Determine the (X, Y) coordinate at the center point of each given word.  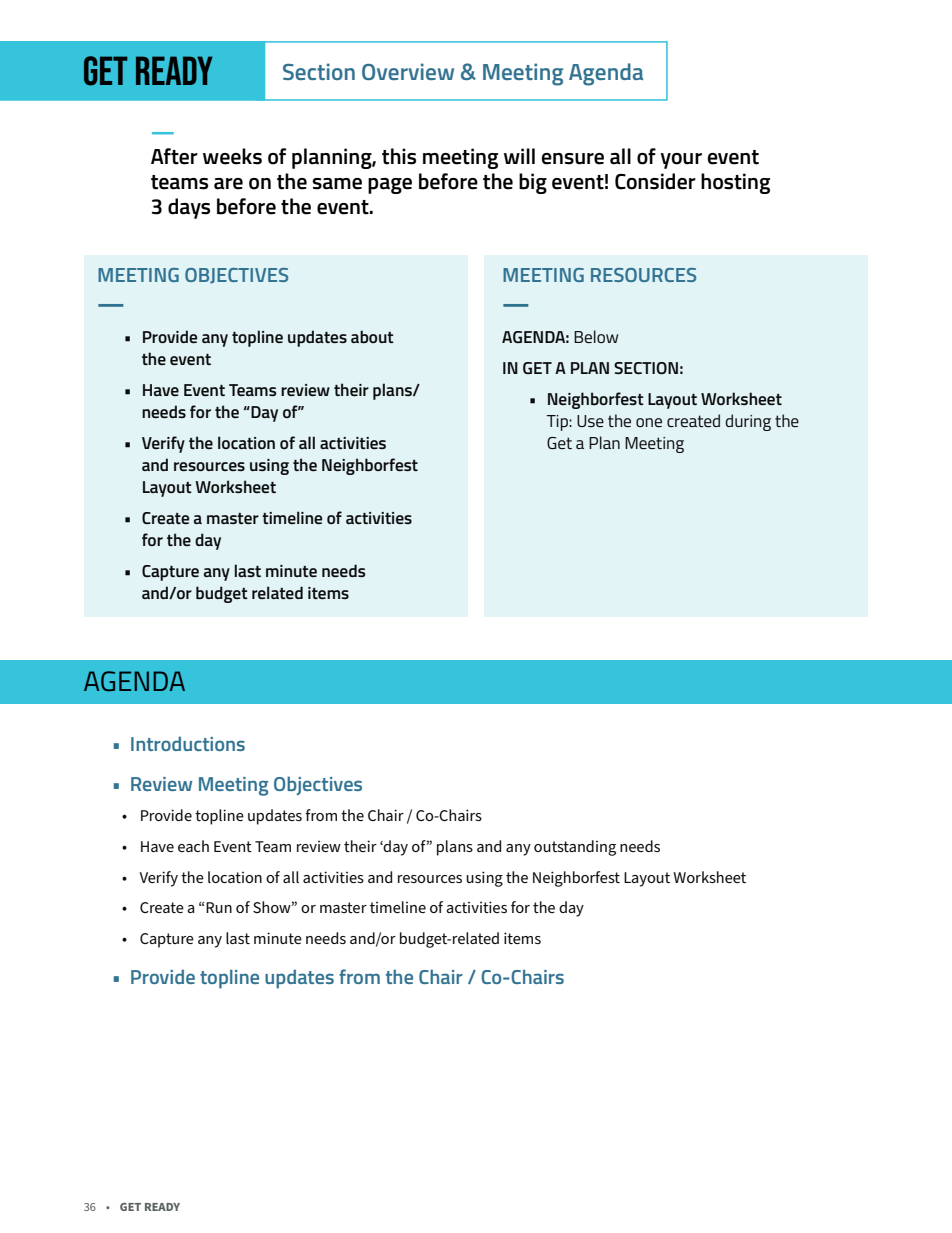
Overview (408, 71)
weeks (232, 156)
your (681, 161)
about (372, 336)
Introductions (188, 743)
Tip (558, 423)
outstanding (575, 848)
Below (596, 336)
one (649, 422)
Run (219, 907)
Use (590, 421)
